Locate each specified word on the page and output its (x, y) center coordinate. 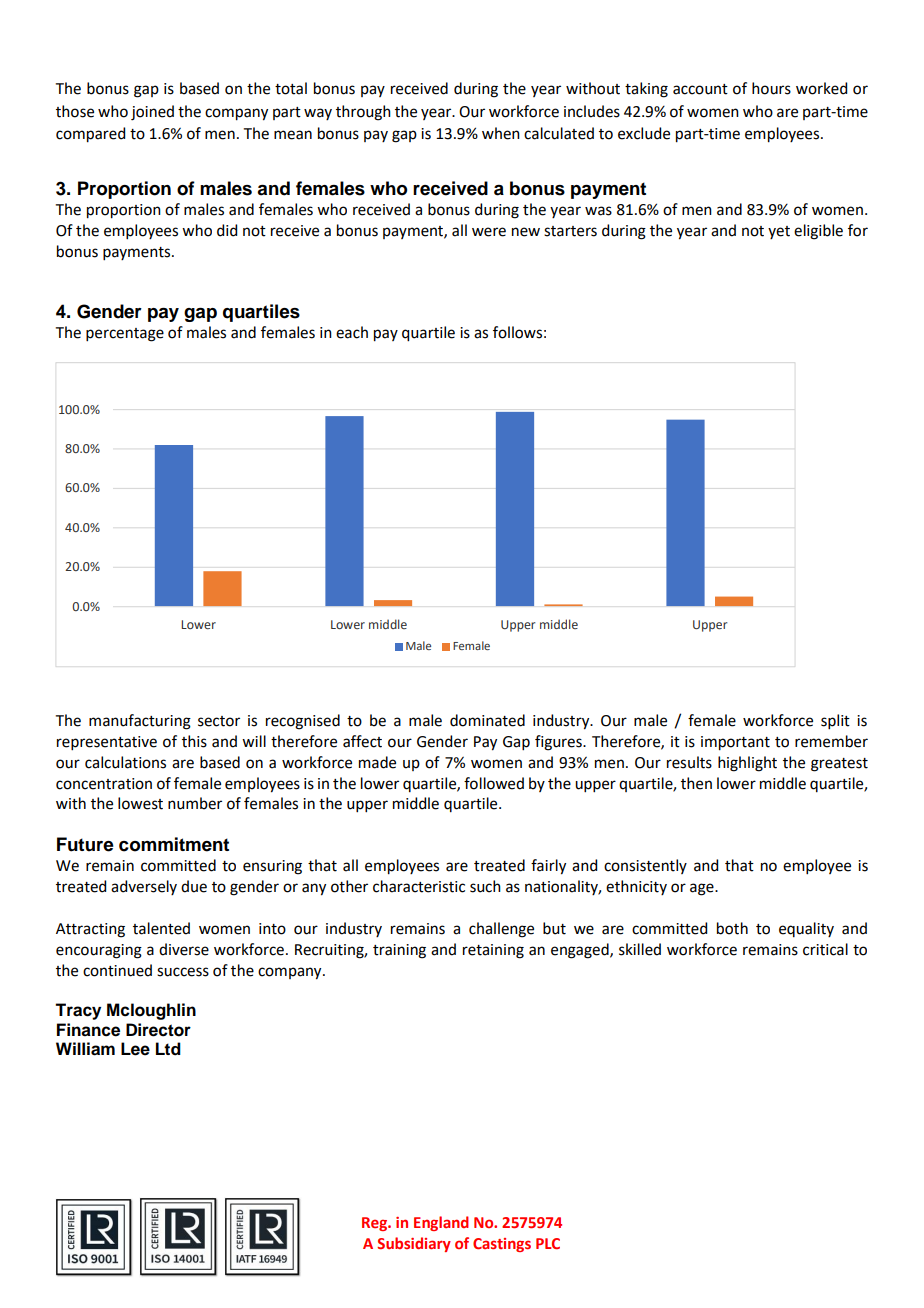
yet (779, 232)
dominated (487, 720)
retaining (493, 951)
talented (161, 928)
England (441, 1223)
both (732, 928)
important (735, 743)
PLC (548, 1243)
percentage (125, 335)
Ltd (168, 1049)
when (501, 133)
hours (771, 88)
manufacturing (140, 722)
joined (152, 113)
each (352, 332)
